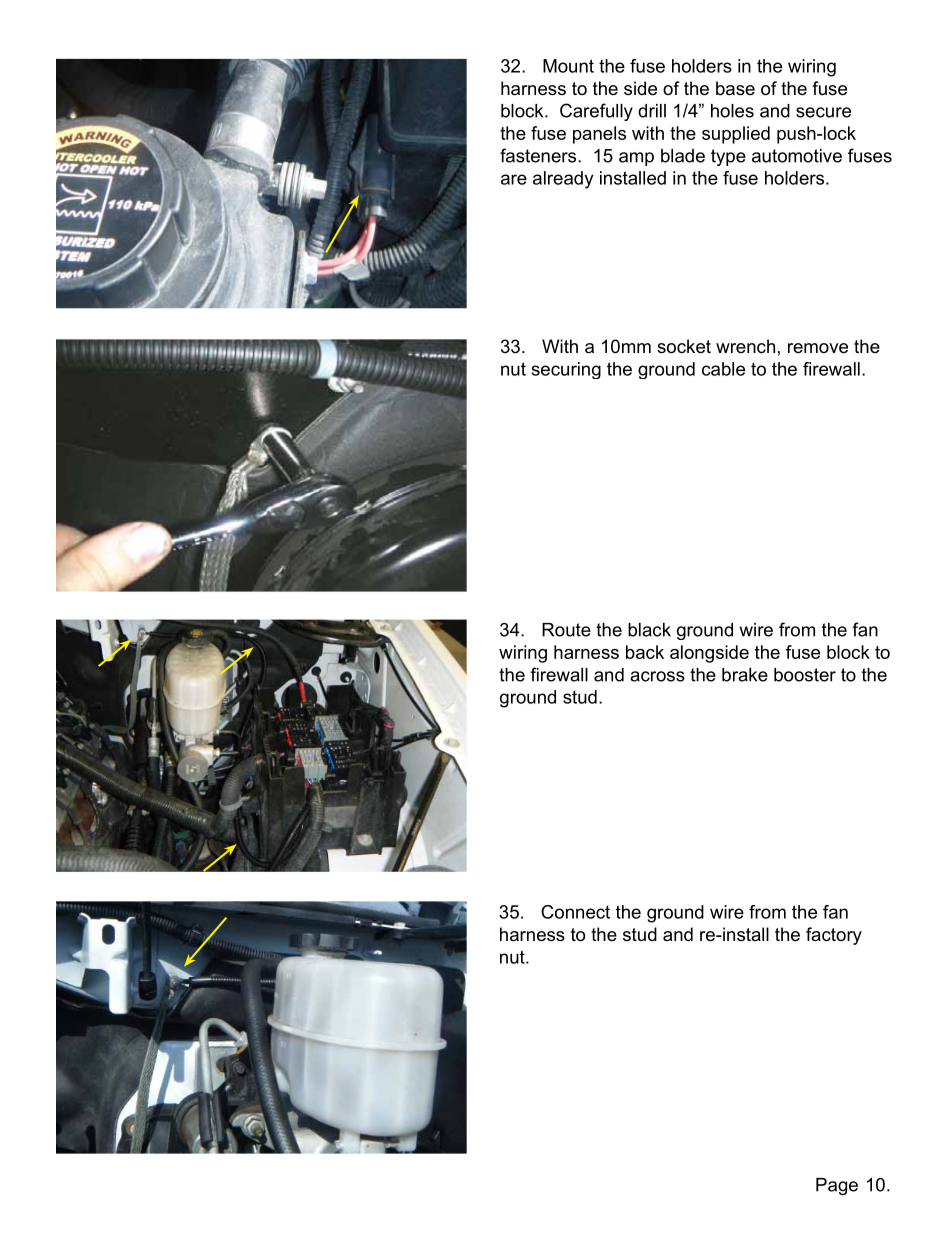  I want to click on Connect, so click(575, 912).
